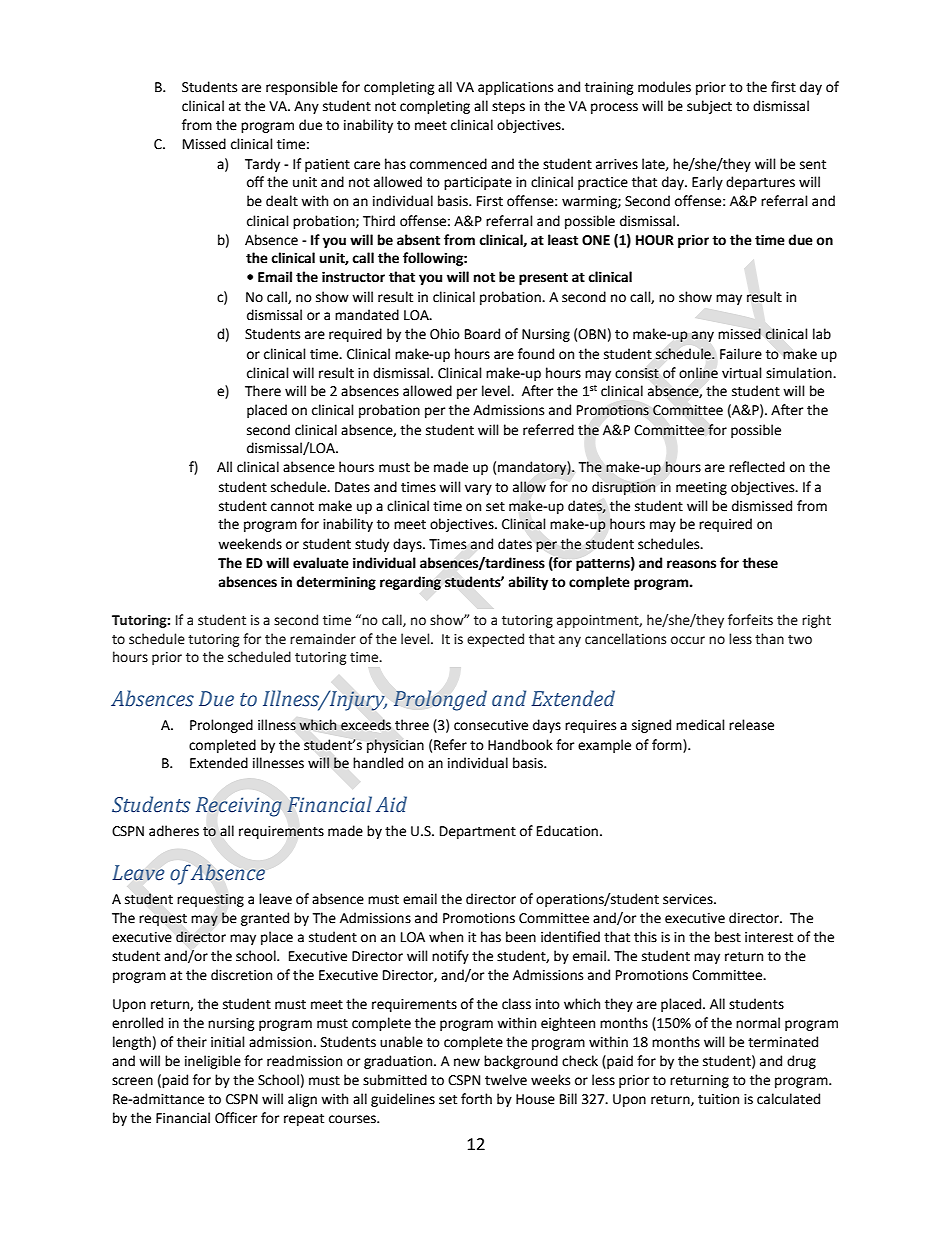 Image resolution: width=952 pixels, height=1233 pixels. What do you see at coordinates (508, 108) in the screenshot?
I see `steps` at bounding box center [508, 108].
